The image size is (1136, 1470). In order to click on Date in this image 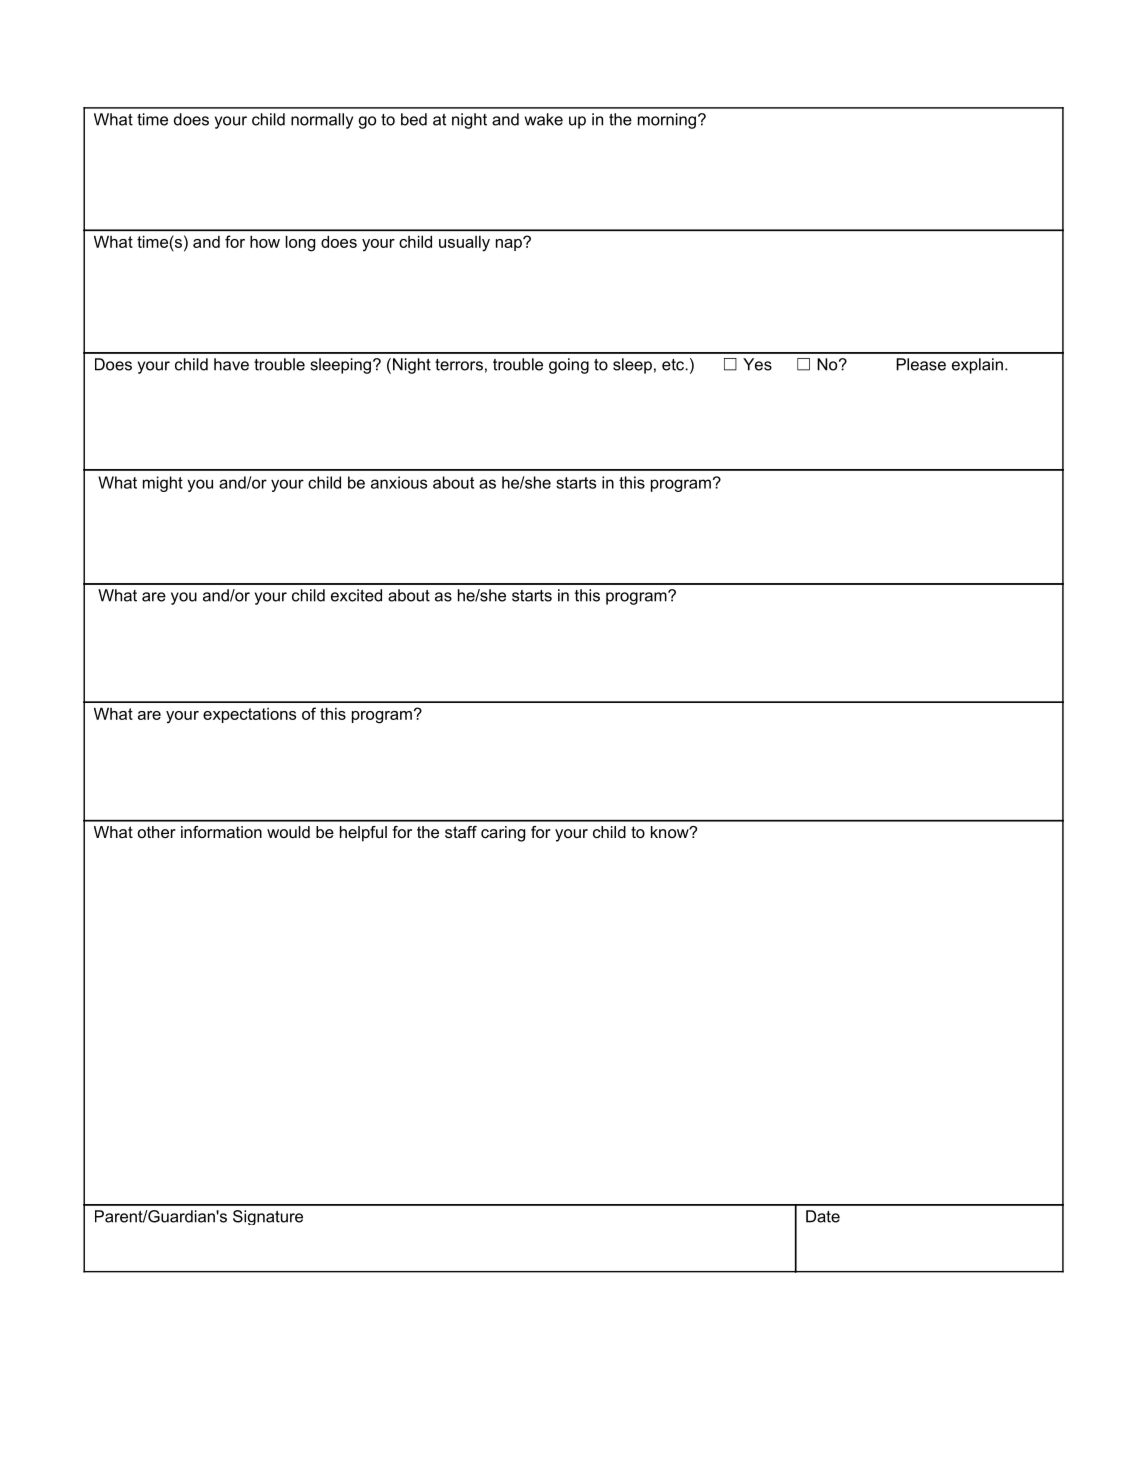, I will do `click(823, 1216)`.
